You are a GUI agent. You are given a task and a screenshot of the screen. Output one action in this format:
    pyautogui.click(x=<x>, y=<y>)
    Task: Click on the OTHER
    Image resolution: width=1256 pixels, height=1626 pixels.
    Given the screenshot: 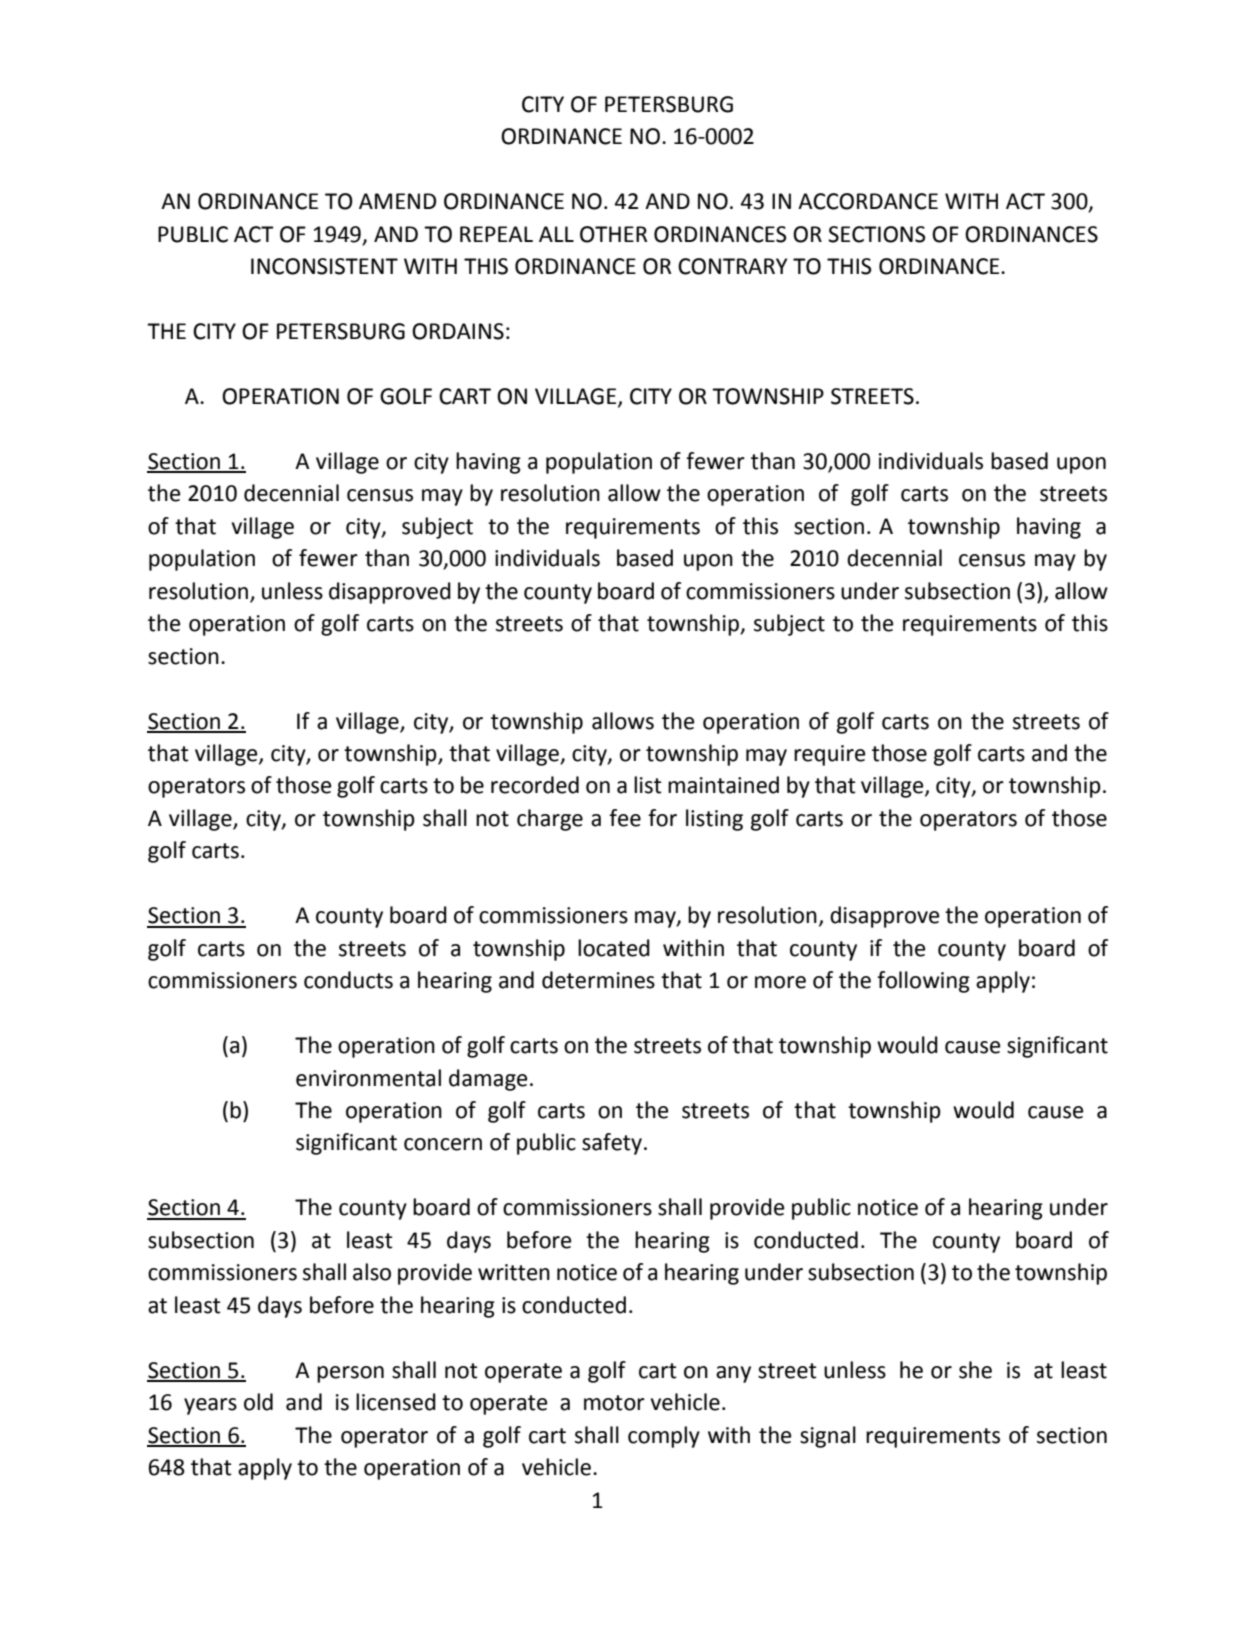 What is the action you would take?
    pyautogui.click(x=613, y=234)
